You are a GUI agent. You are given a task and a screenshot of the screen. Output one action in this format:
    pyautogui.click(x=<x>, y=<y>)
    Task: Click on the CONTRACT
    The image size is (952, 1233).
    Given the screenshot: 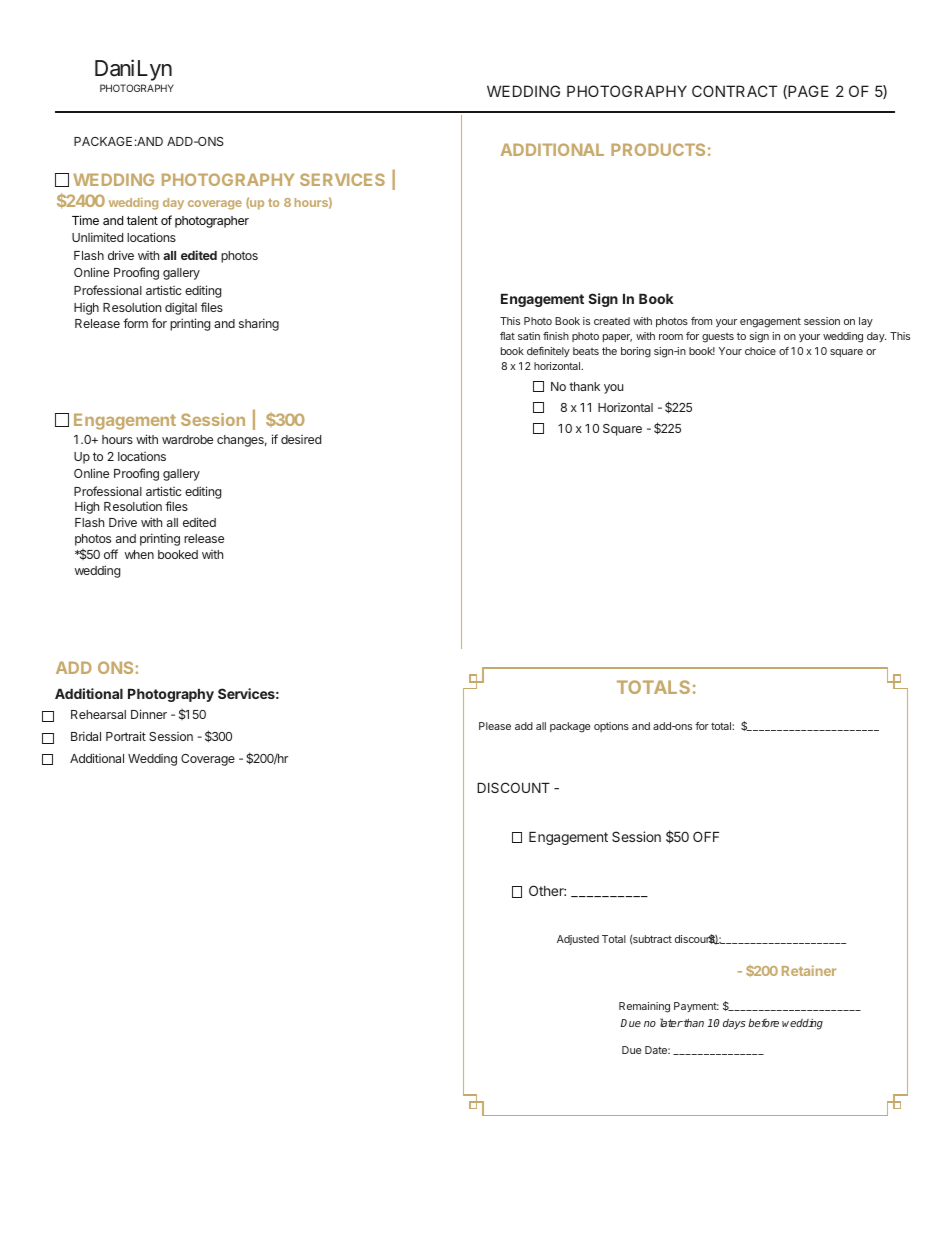 What is the action you would take?
    pyautogui.click(x=735, y=91)
